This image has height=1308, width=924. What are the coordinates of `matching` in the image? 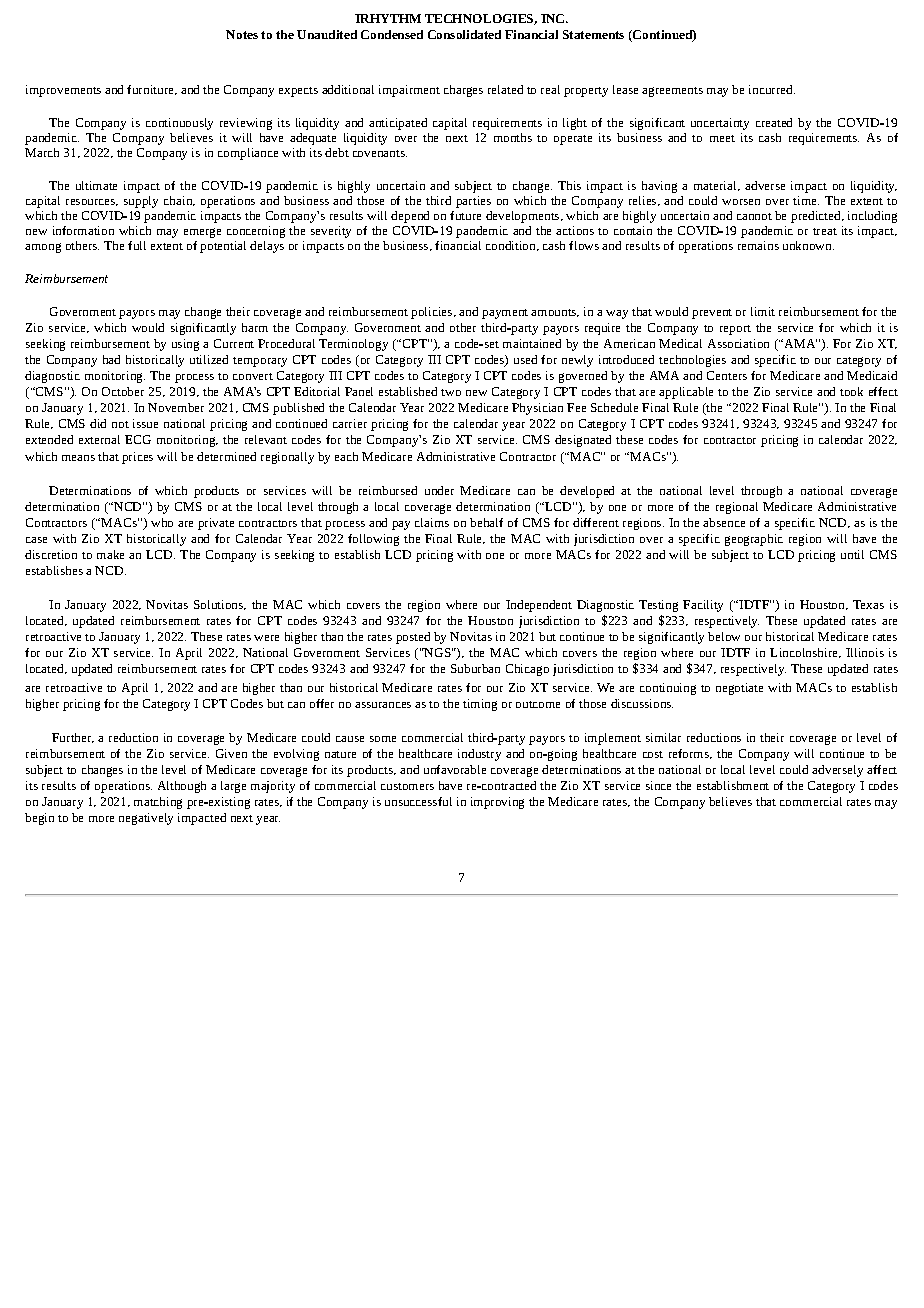 It's located at (158, 803).
